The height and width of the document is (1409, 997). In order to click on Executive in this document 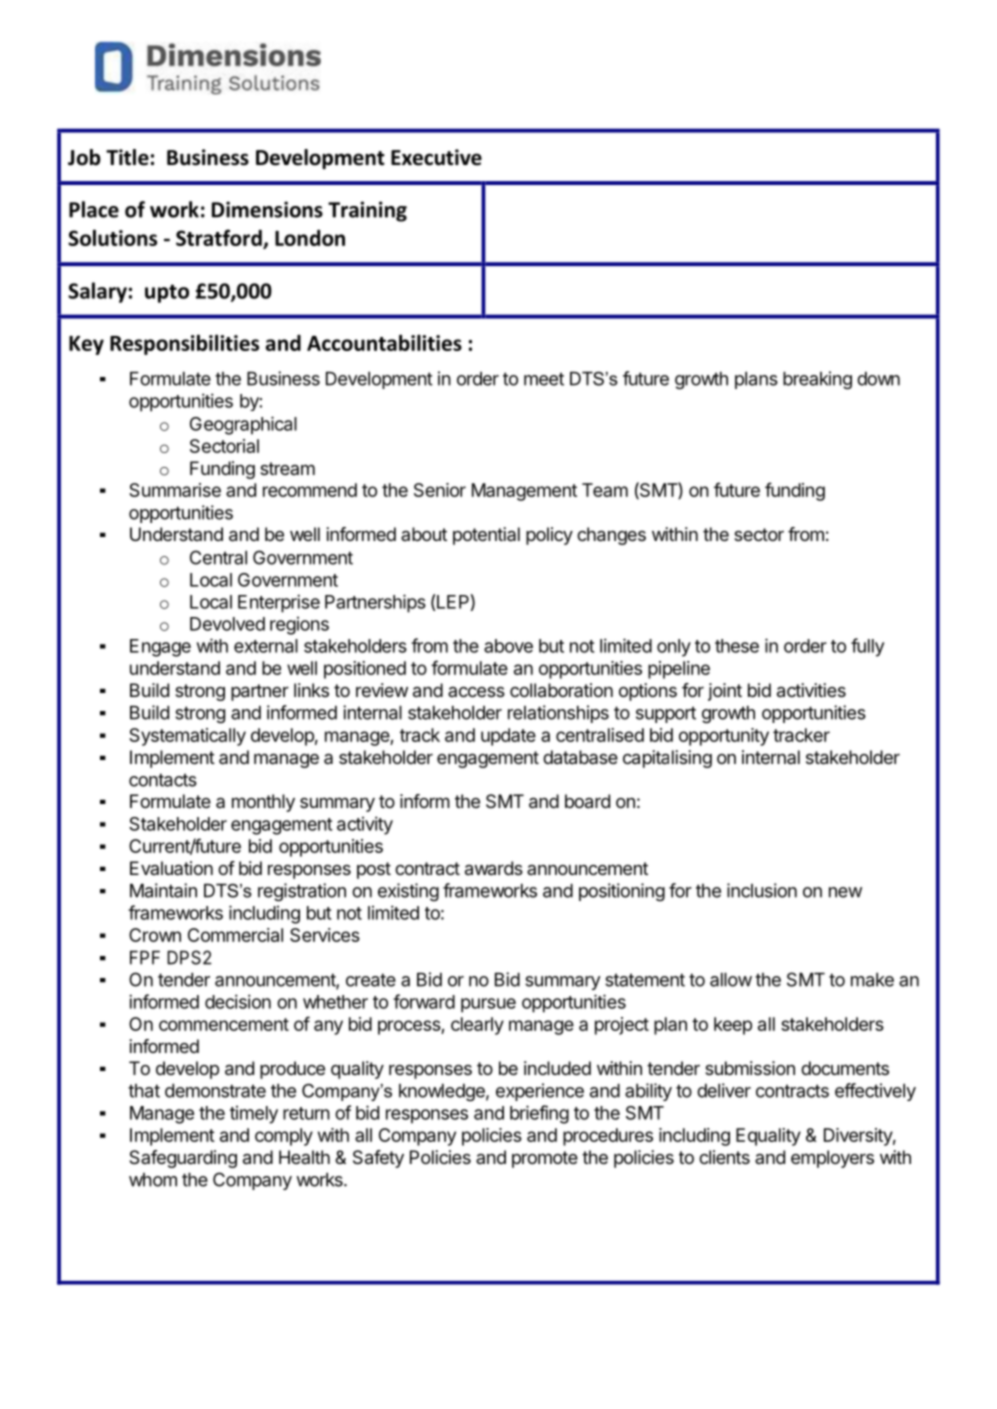, I will do `click(436, 157)`.
